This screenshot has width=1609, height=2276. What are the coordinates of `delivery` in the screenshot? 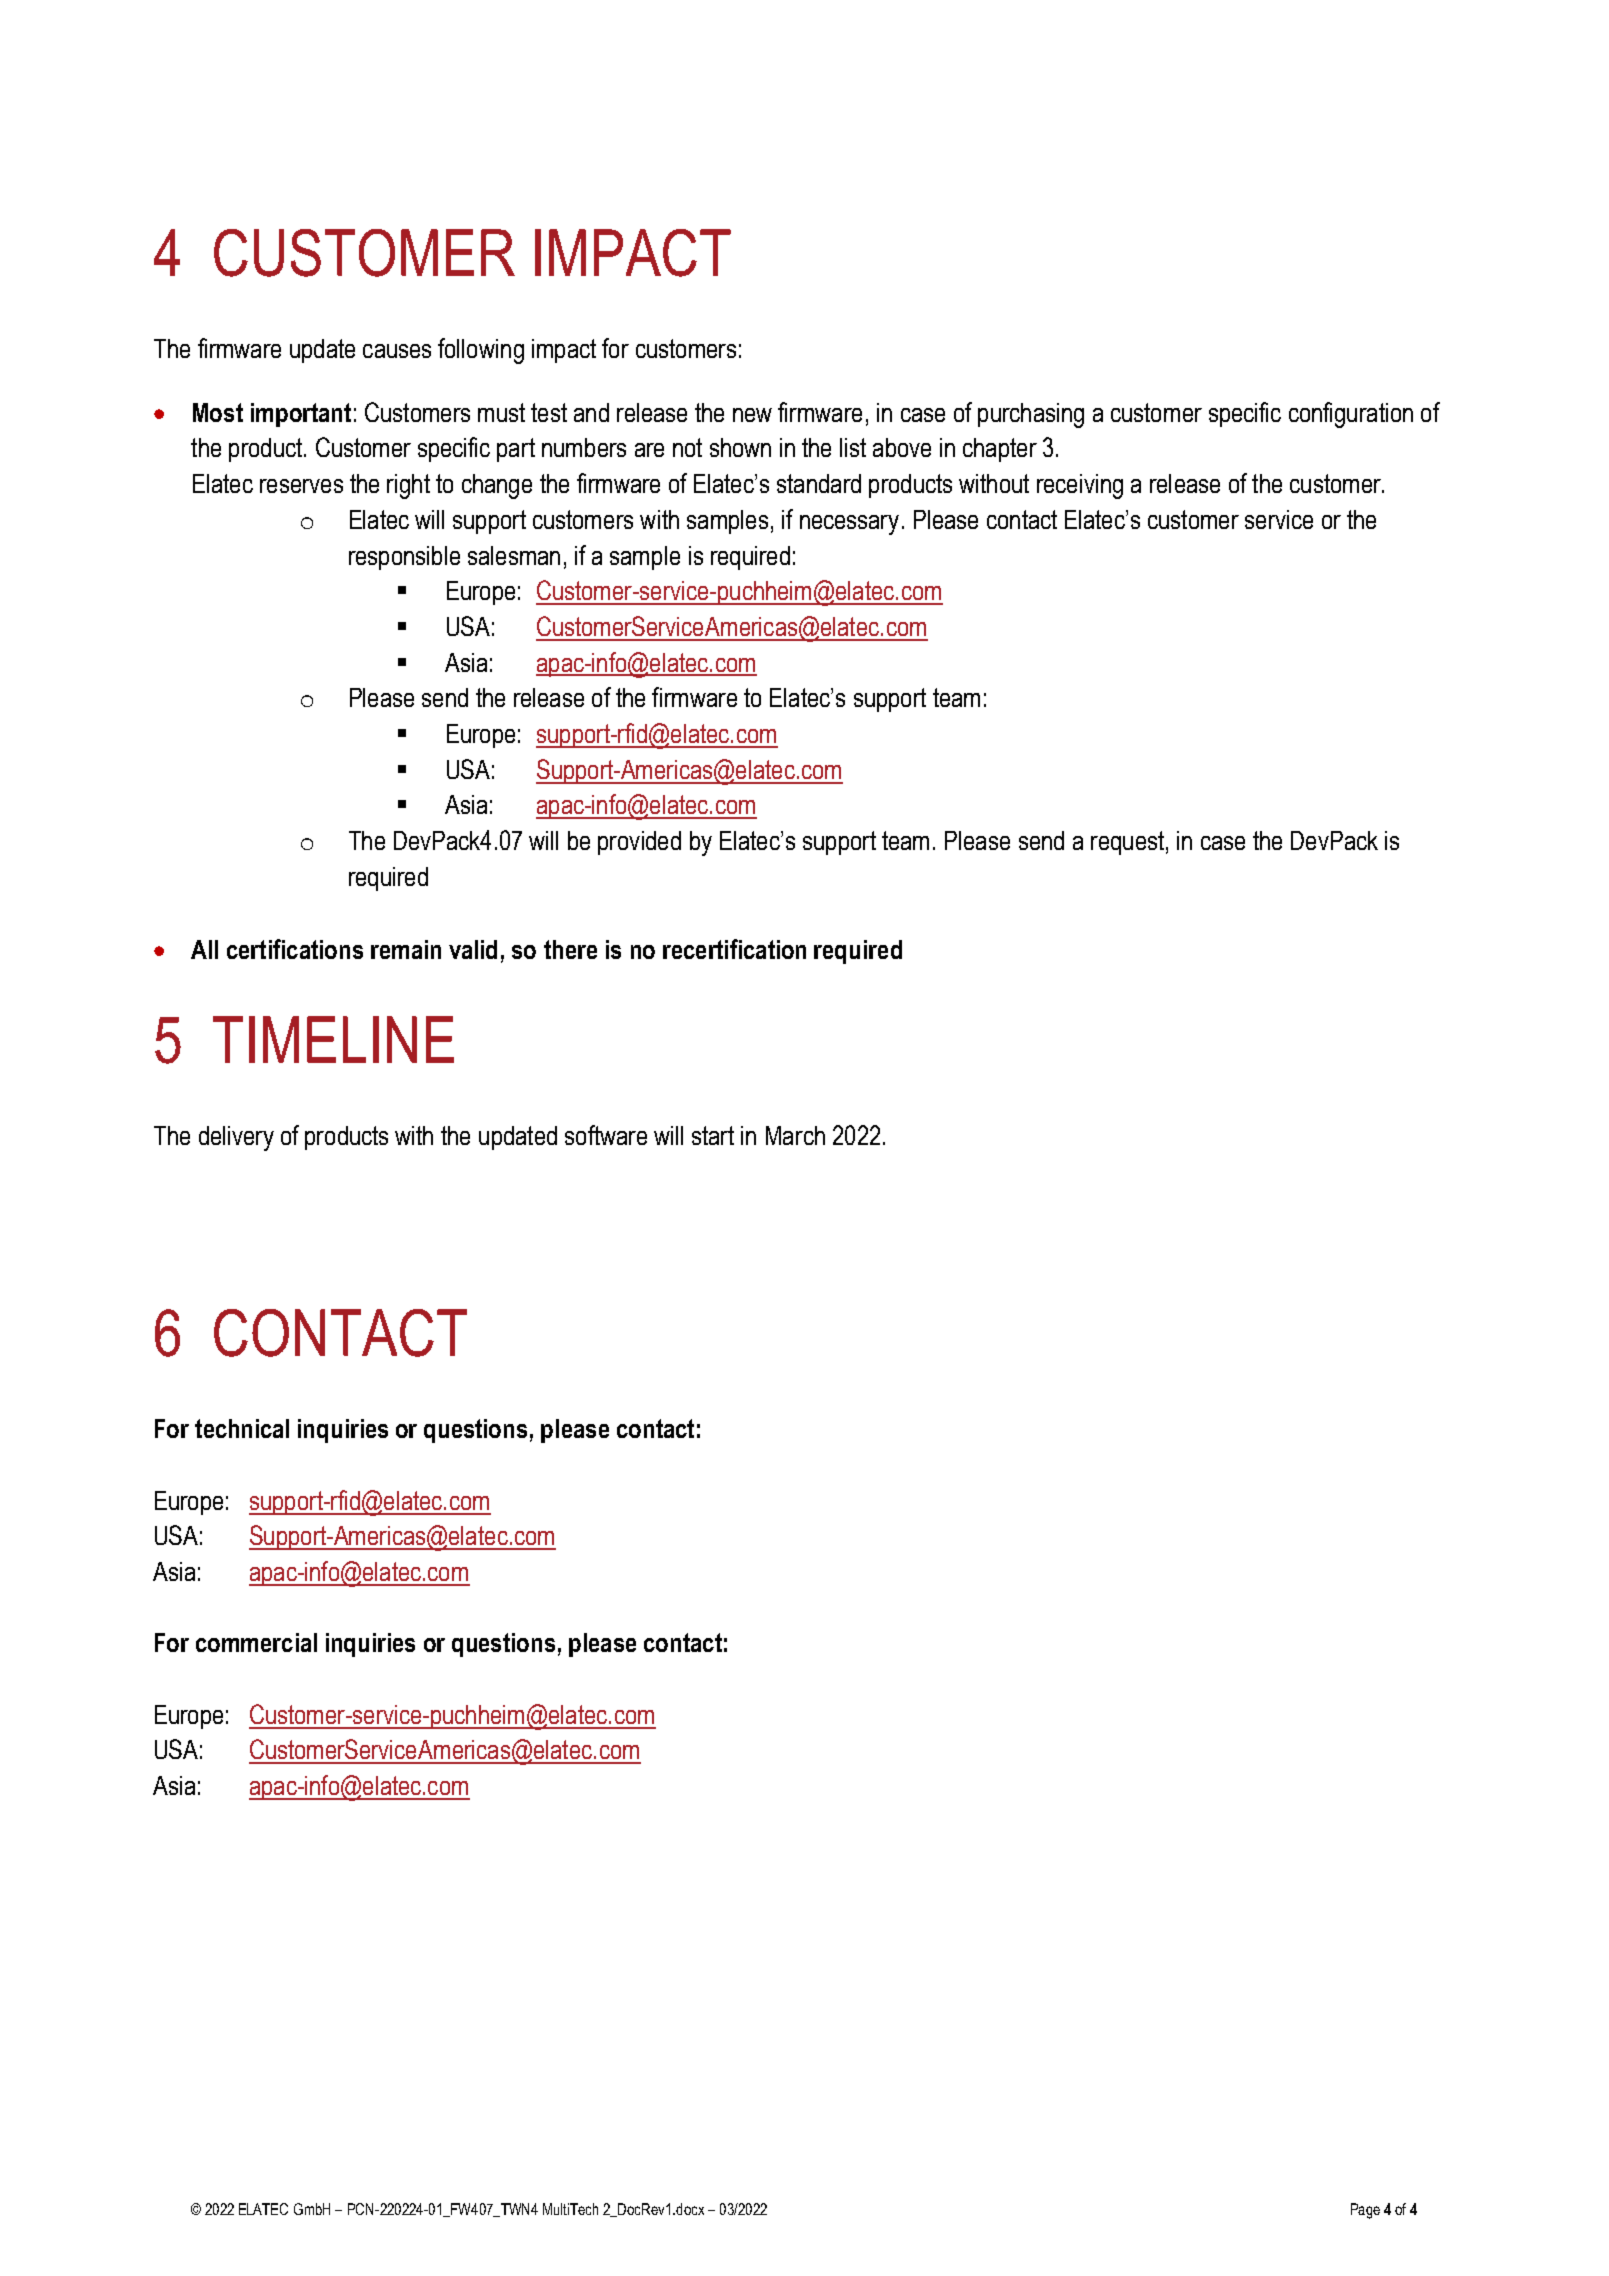 It's located at (236, 1138).
